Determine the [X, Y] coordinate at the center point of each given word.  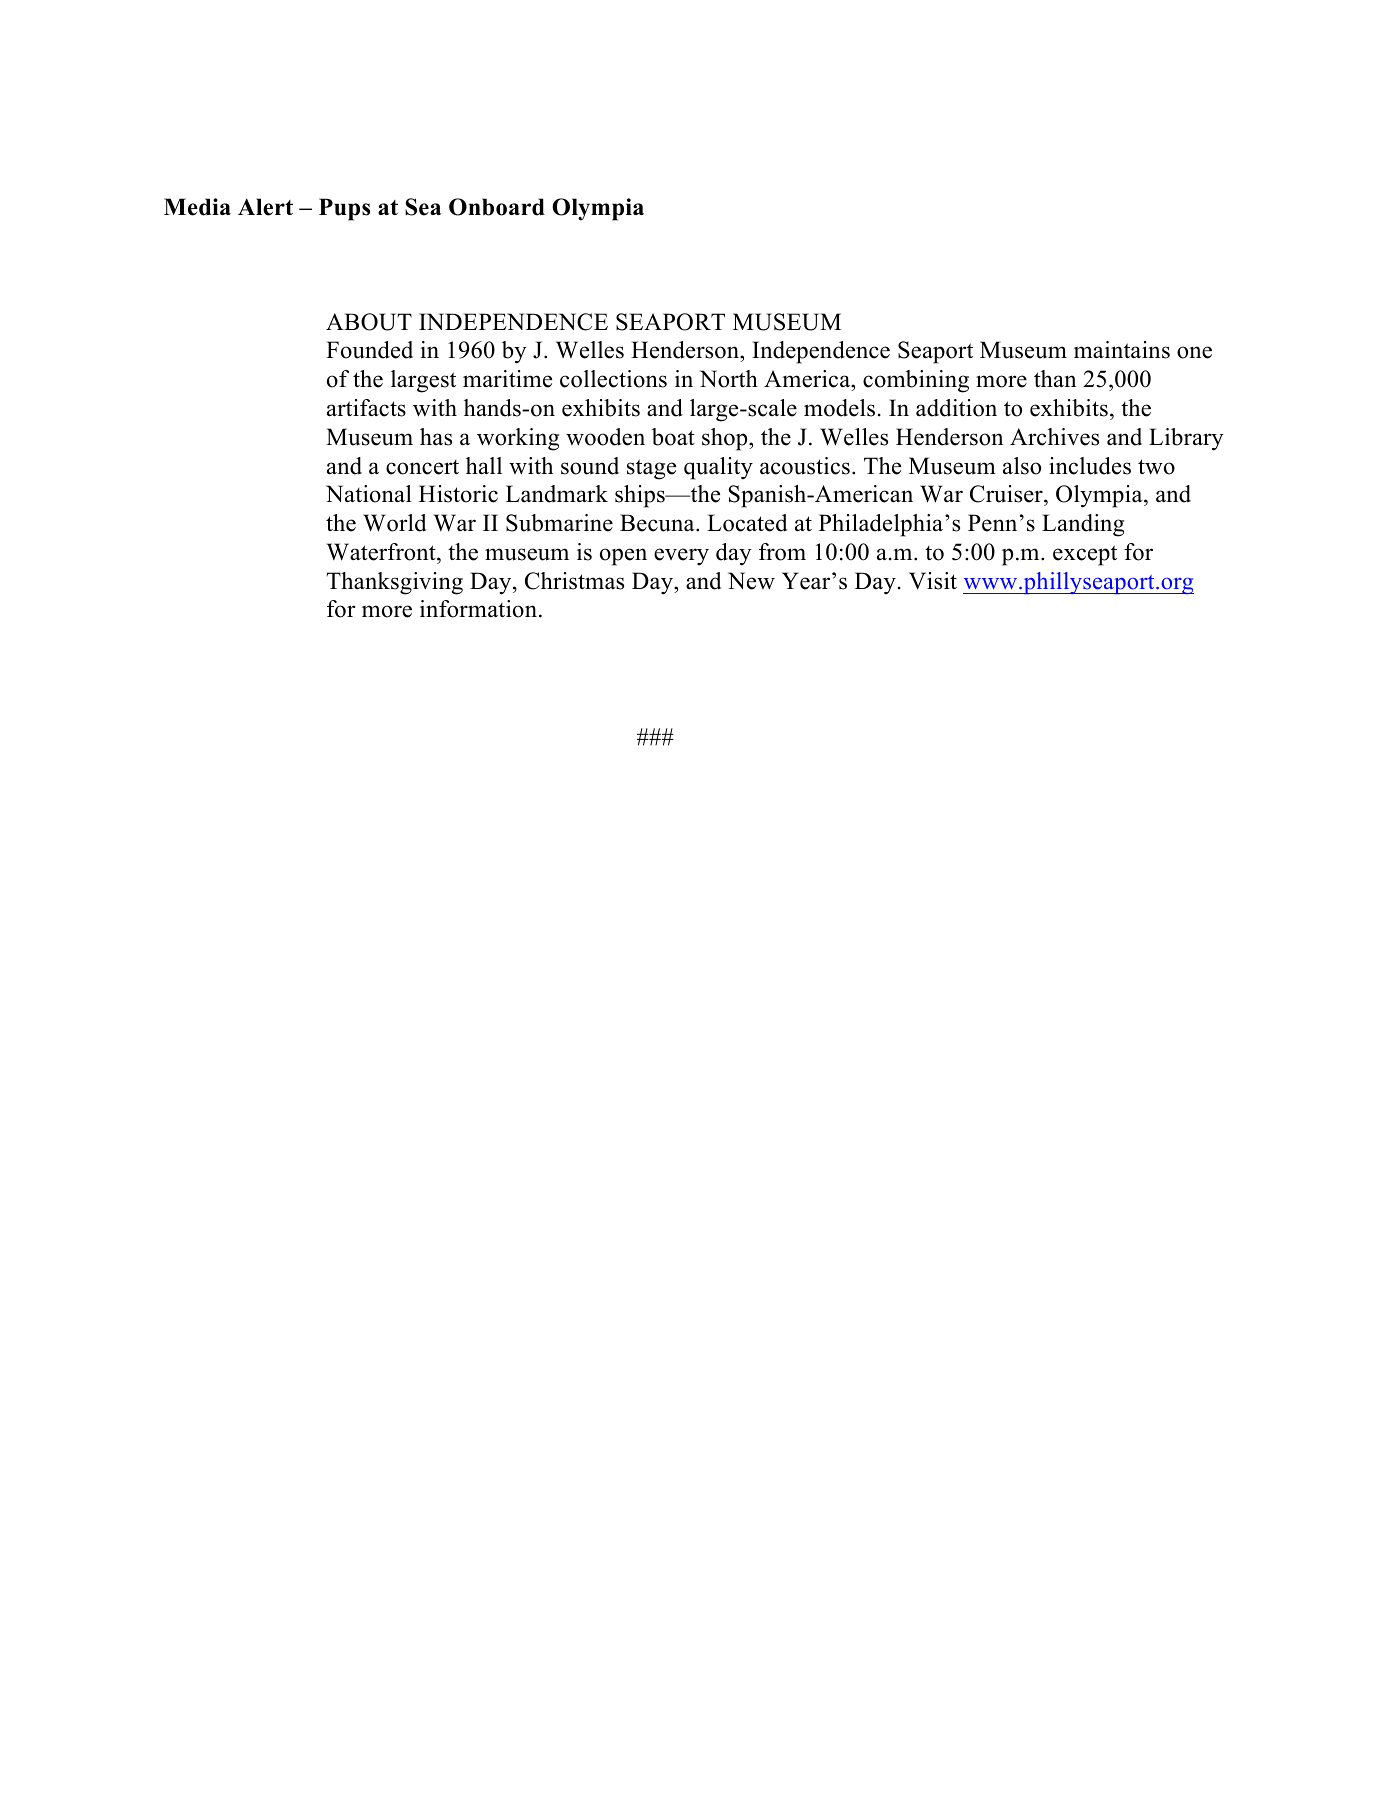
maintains [1122, 350]
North [729, 379]
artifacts [366, 408]
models [839, 408]
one [1194, 352]
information [478, 609]
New [751, 581]
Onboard [497, 207]
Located [747, 523]
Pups [344, 209]
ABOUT [369, 322]
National [369, 494]
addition [956, 408]
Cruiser [1007, 495]
